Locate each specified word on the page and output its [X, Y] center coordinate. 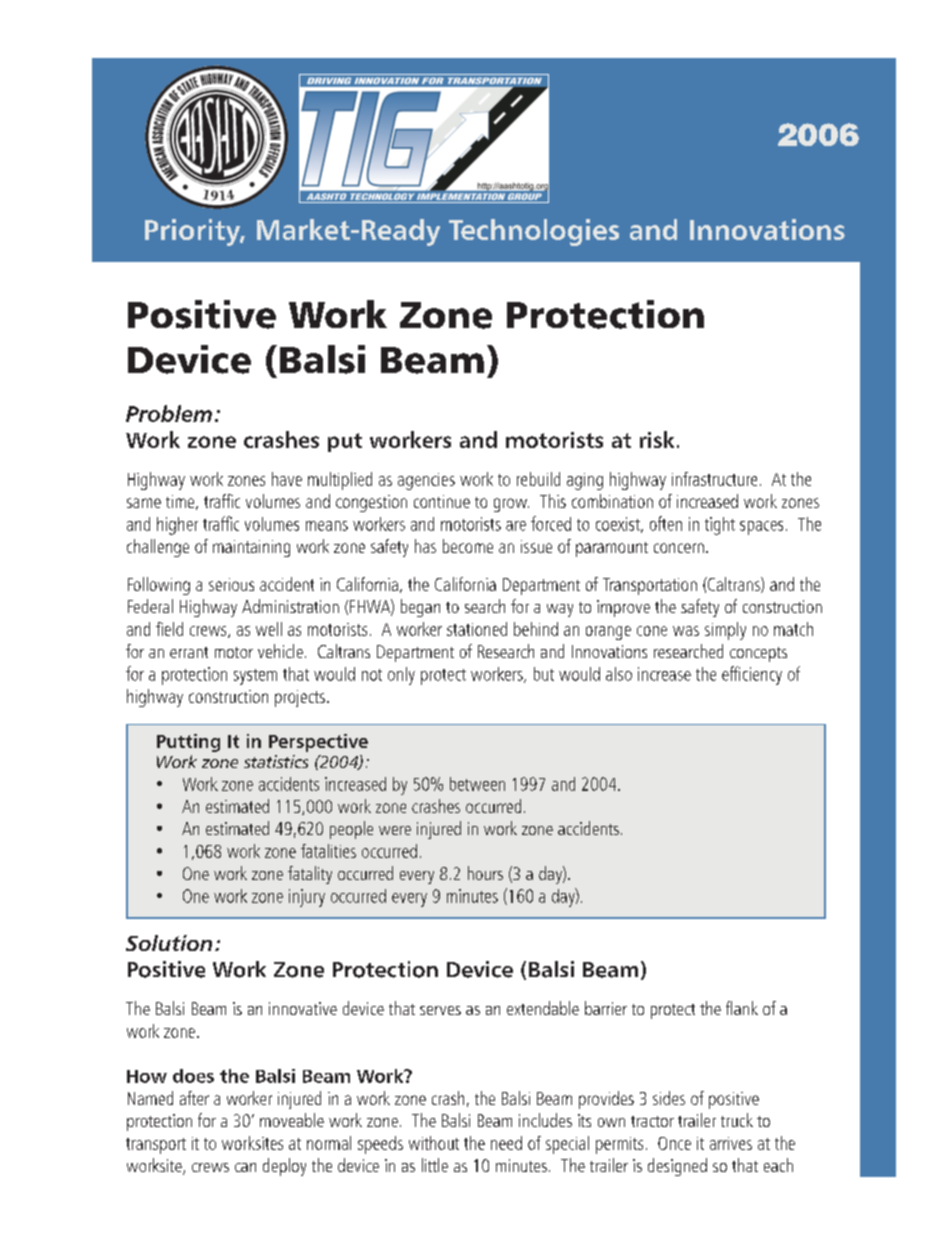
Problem [169, 413]
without [434, 1143]
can [245, 1167]
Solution [169, 943]
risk [657, 439]
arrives [731, 1143]
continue [442, 501]
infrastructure [714, 479]
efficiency [752, 675]
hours [485, 873]
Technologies [534, 232]
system [255, 677]
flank [742, 1008]
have [287, 479]
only [401, 676]
